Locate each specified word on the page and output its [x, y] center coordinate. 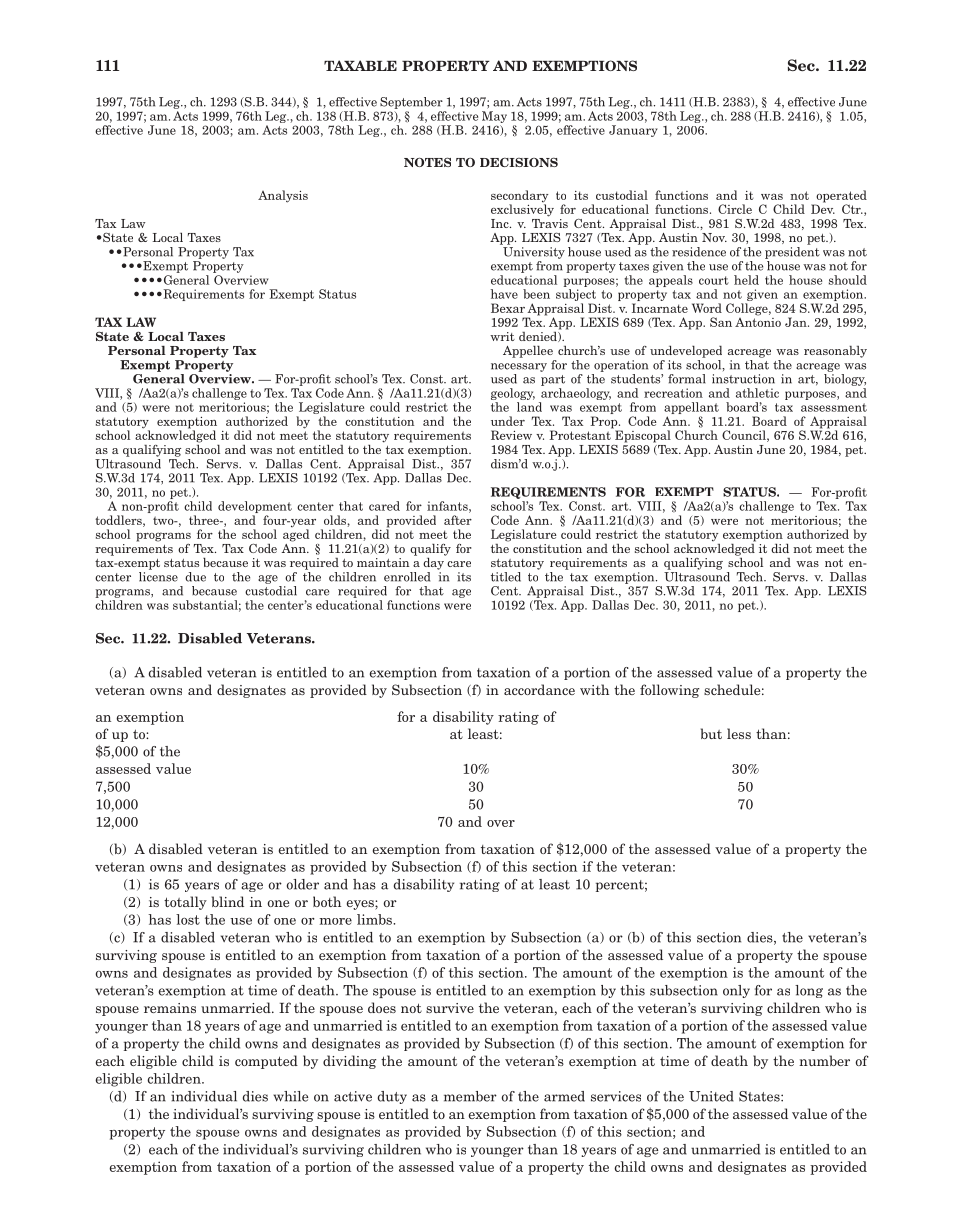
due [195, 577]
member [470, 1096]
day [434, 562]
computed [266, 1062]
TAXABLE [360, 65]
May [494, 117]
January [633, 131]
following [669, 691]
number [824, 1060]
